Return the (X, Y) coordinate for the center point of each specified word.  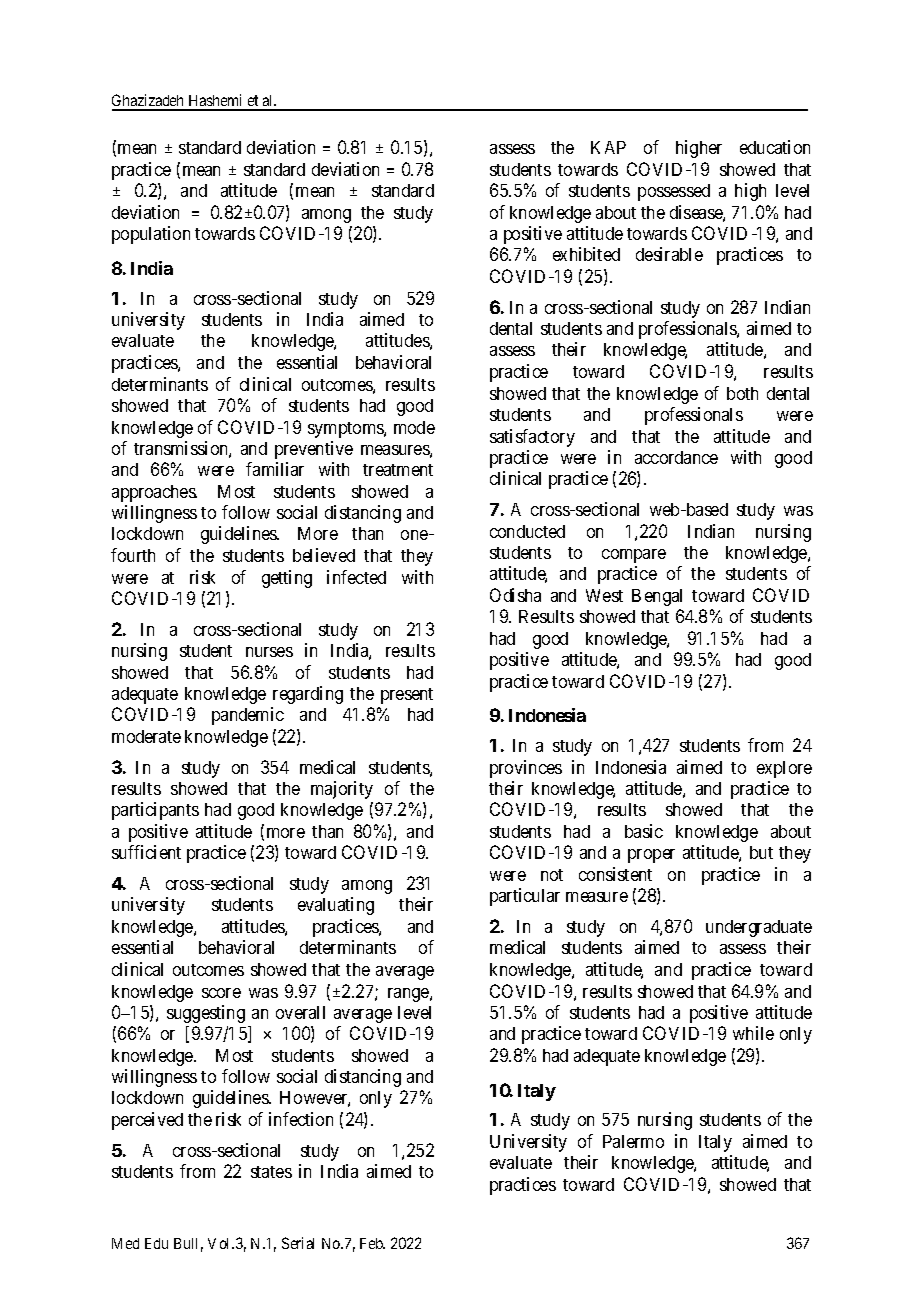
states (271, 1172)
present (407, 696)
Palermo (633, 1141)
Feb (372, 1243)
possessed (674, 192)
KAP (608, 147)
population (151, 235)
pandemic (248, 716)
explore (784, 769)
